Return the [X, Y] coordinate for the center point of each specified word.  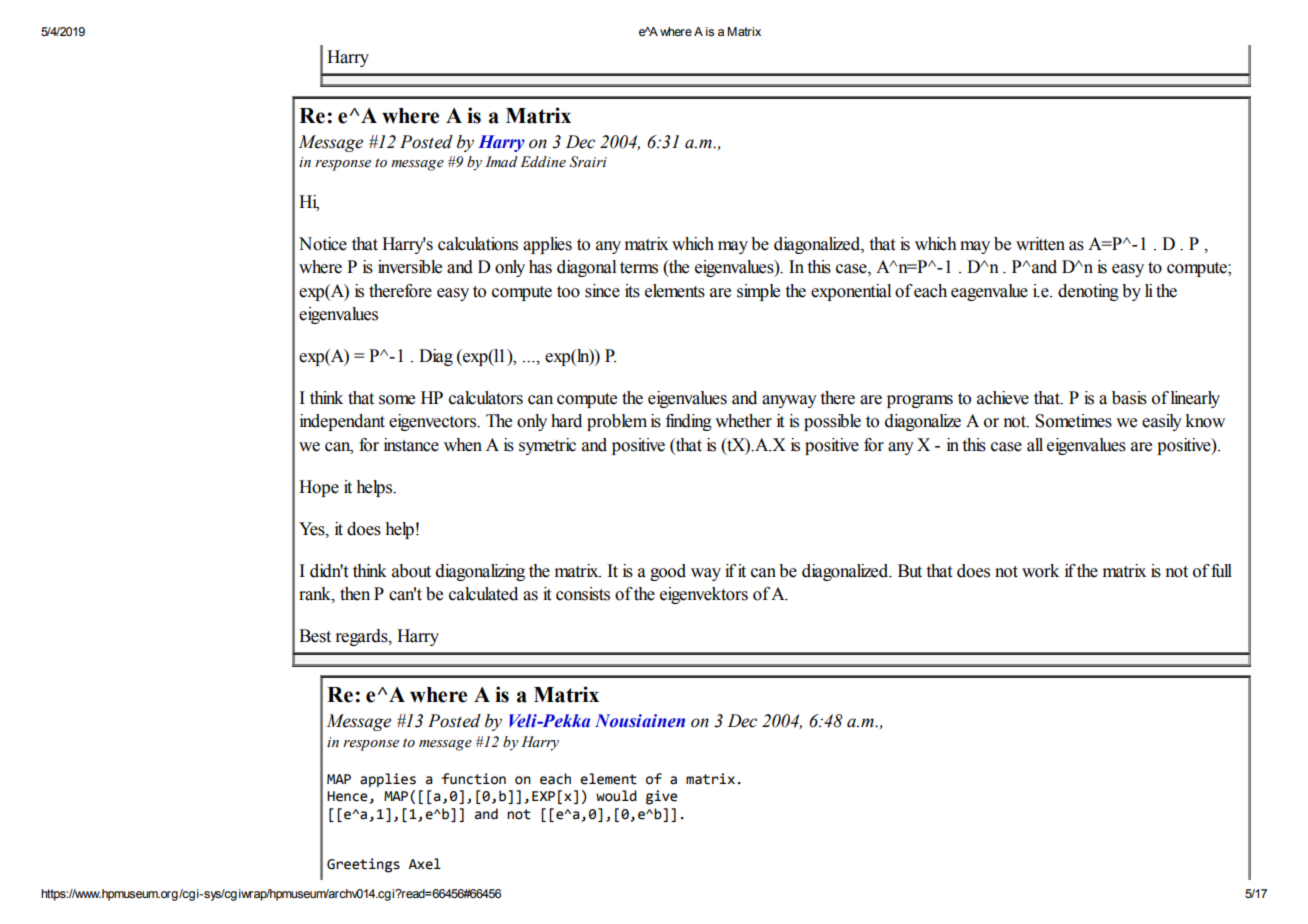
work [1040, 571]
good [668, 572]
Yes [313, 529]
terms [639, 268]
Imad [501, 162]
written [1040, 244]
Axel [424, 864]
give [662, 797]
